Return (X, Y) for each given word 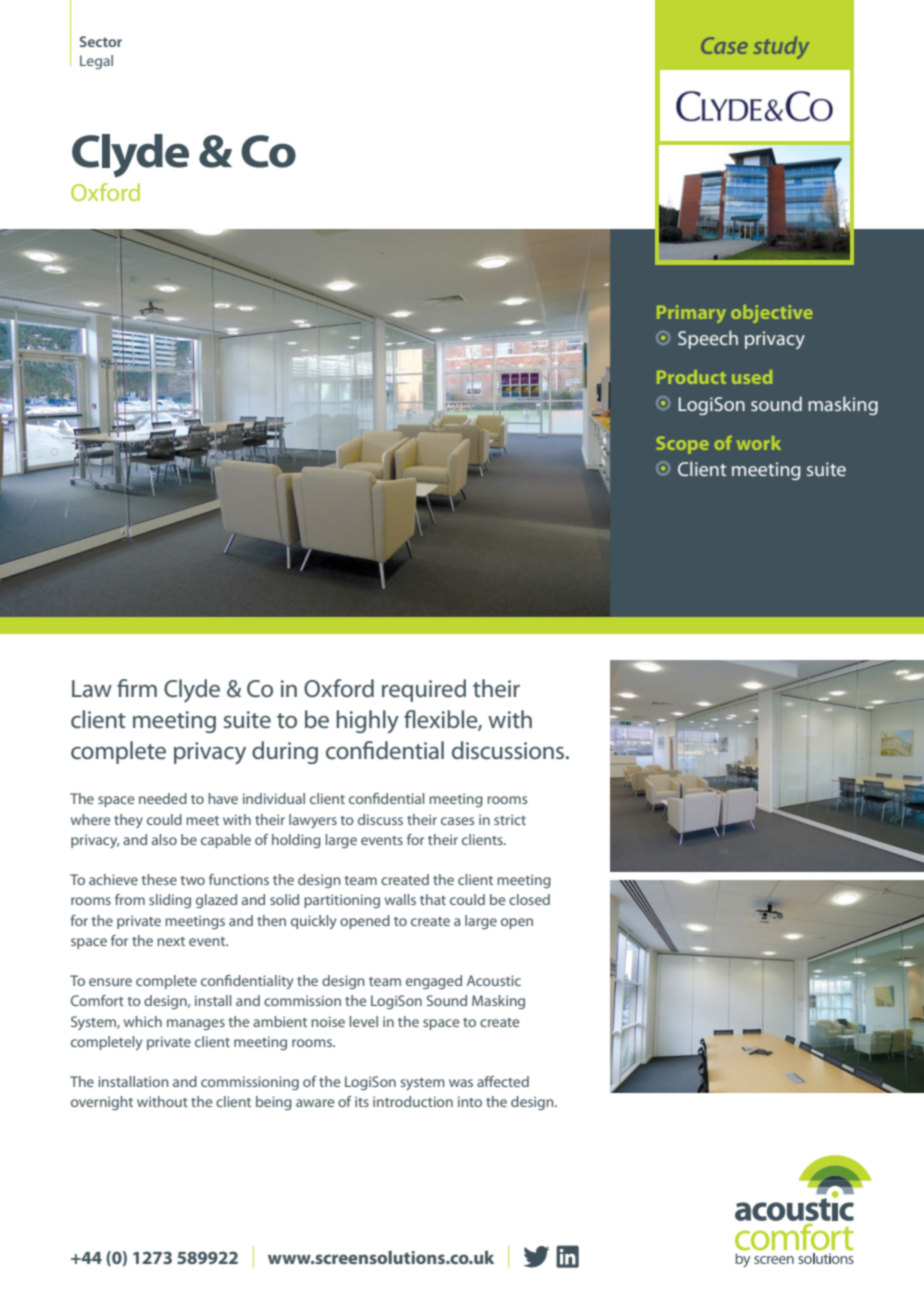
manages (196, 1024)
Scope (682, 445)
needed (163, 798)
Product (691, 377)
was (461, 1083)
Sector (101, 41)
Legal (96, 62)
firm (137, 688)
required (424, 690)
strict (510, 819)
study (781, 47)
